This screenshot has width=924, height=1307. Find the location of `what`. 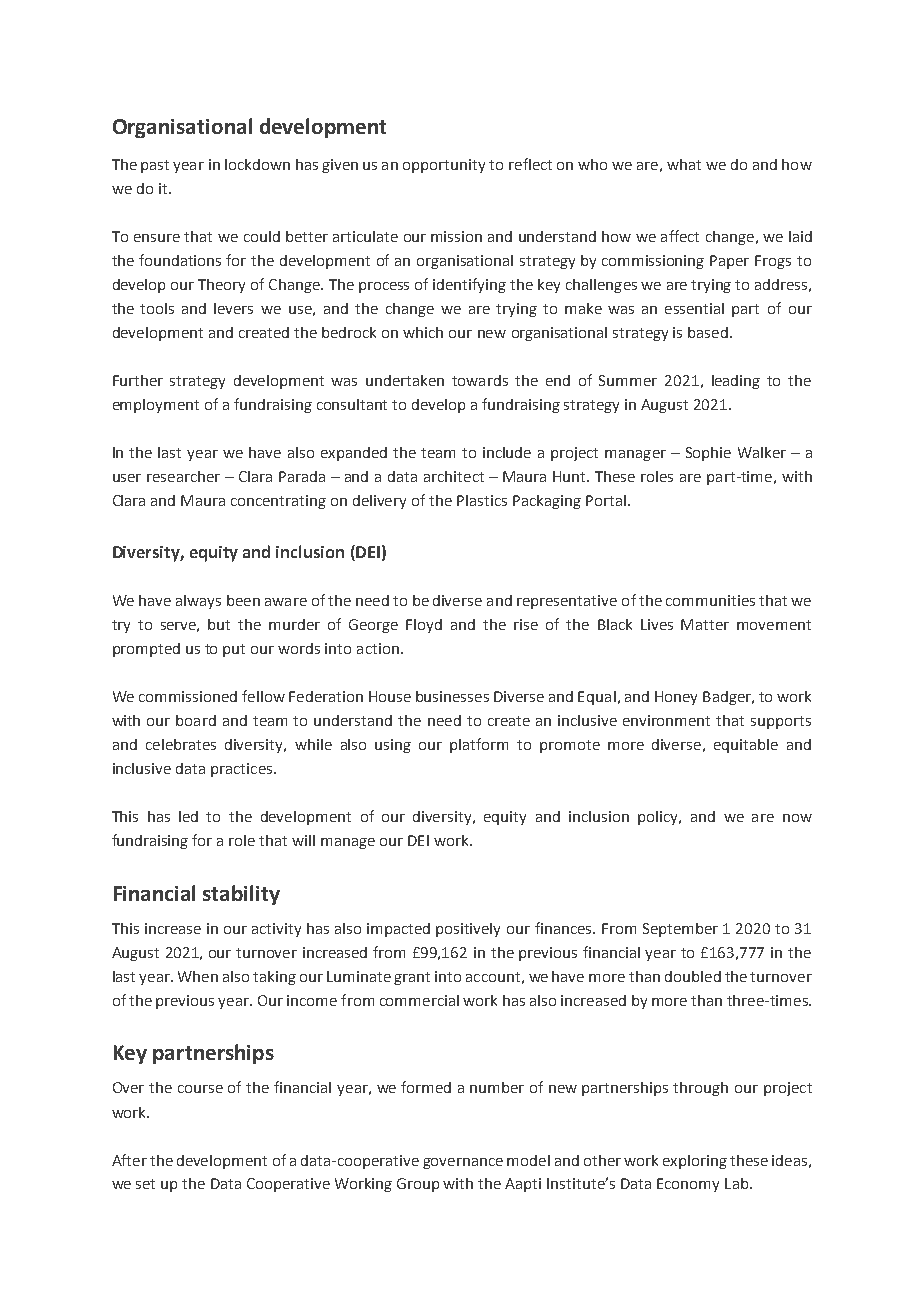

what is located at coordinates (684, 164).
